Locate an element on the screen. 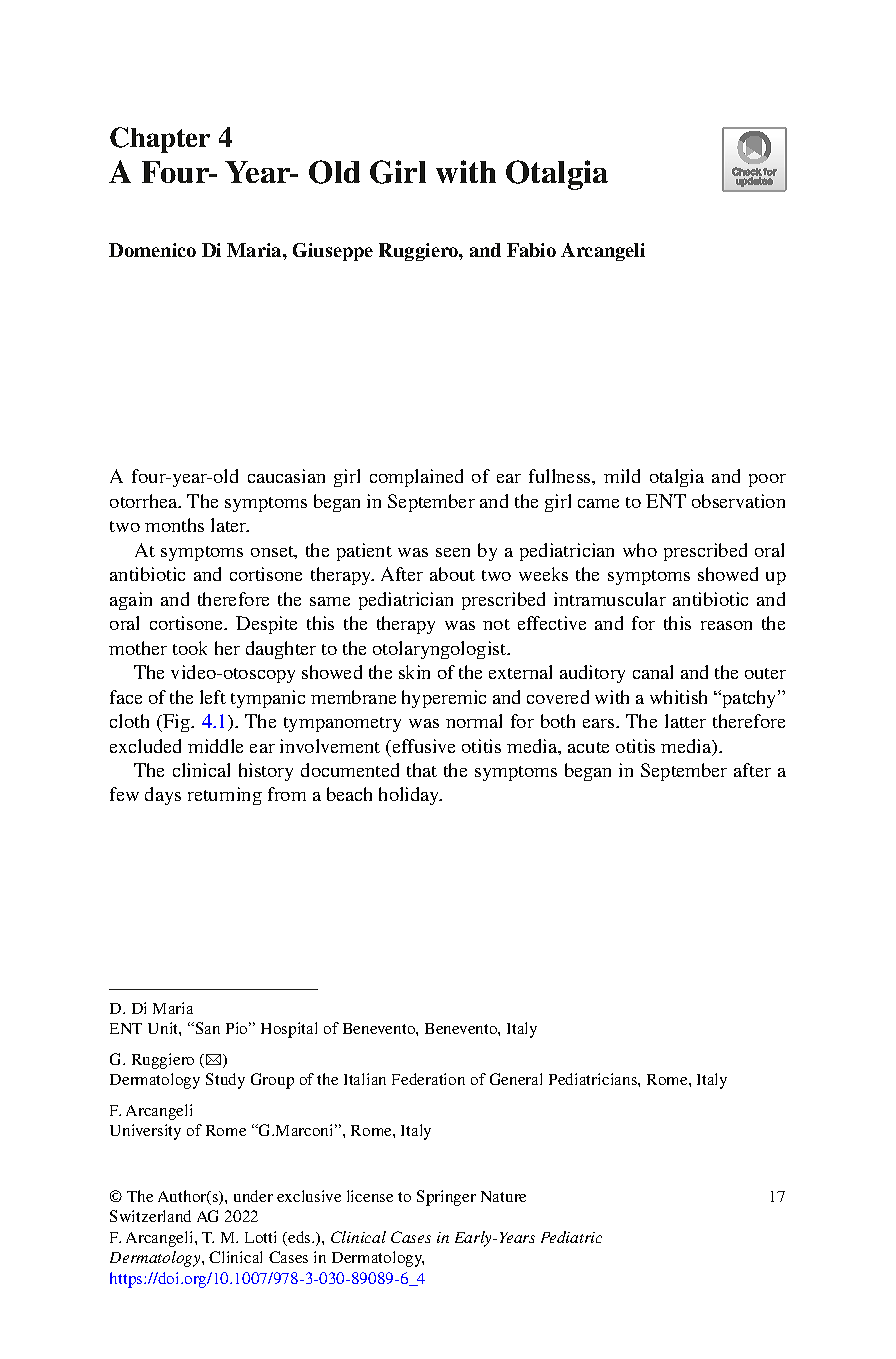 The width and height of the screenshot is (896, 1359). mild is located at coordinates (622, 476).
